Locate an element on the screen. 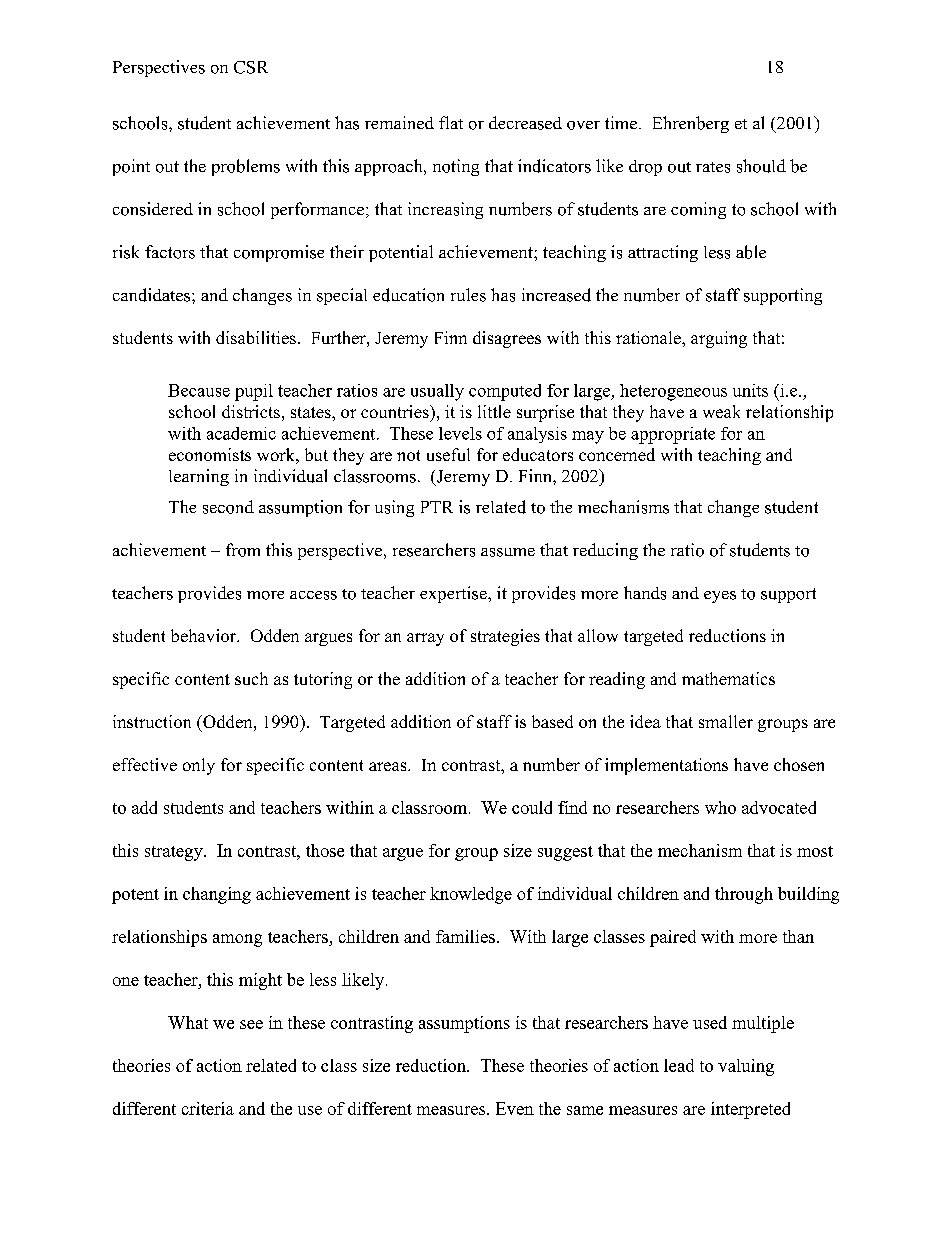 This screenshot has height=1233, width=952. only is located at coordinates (199, 766).
